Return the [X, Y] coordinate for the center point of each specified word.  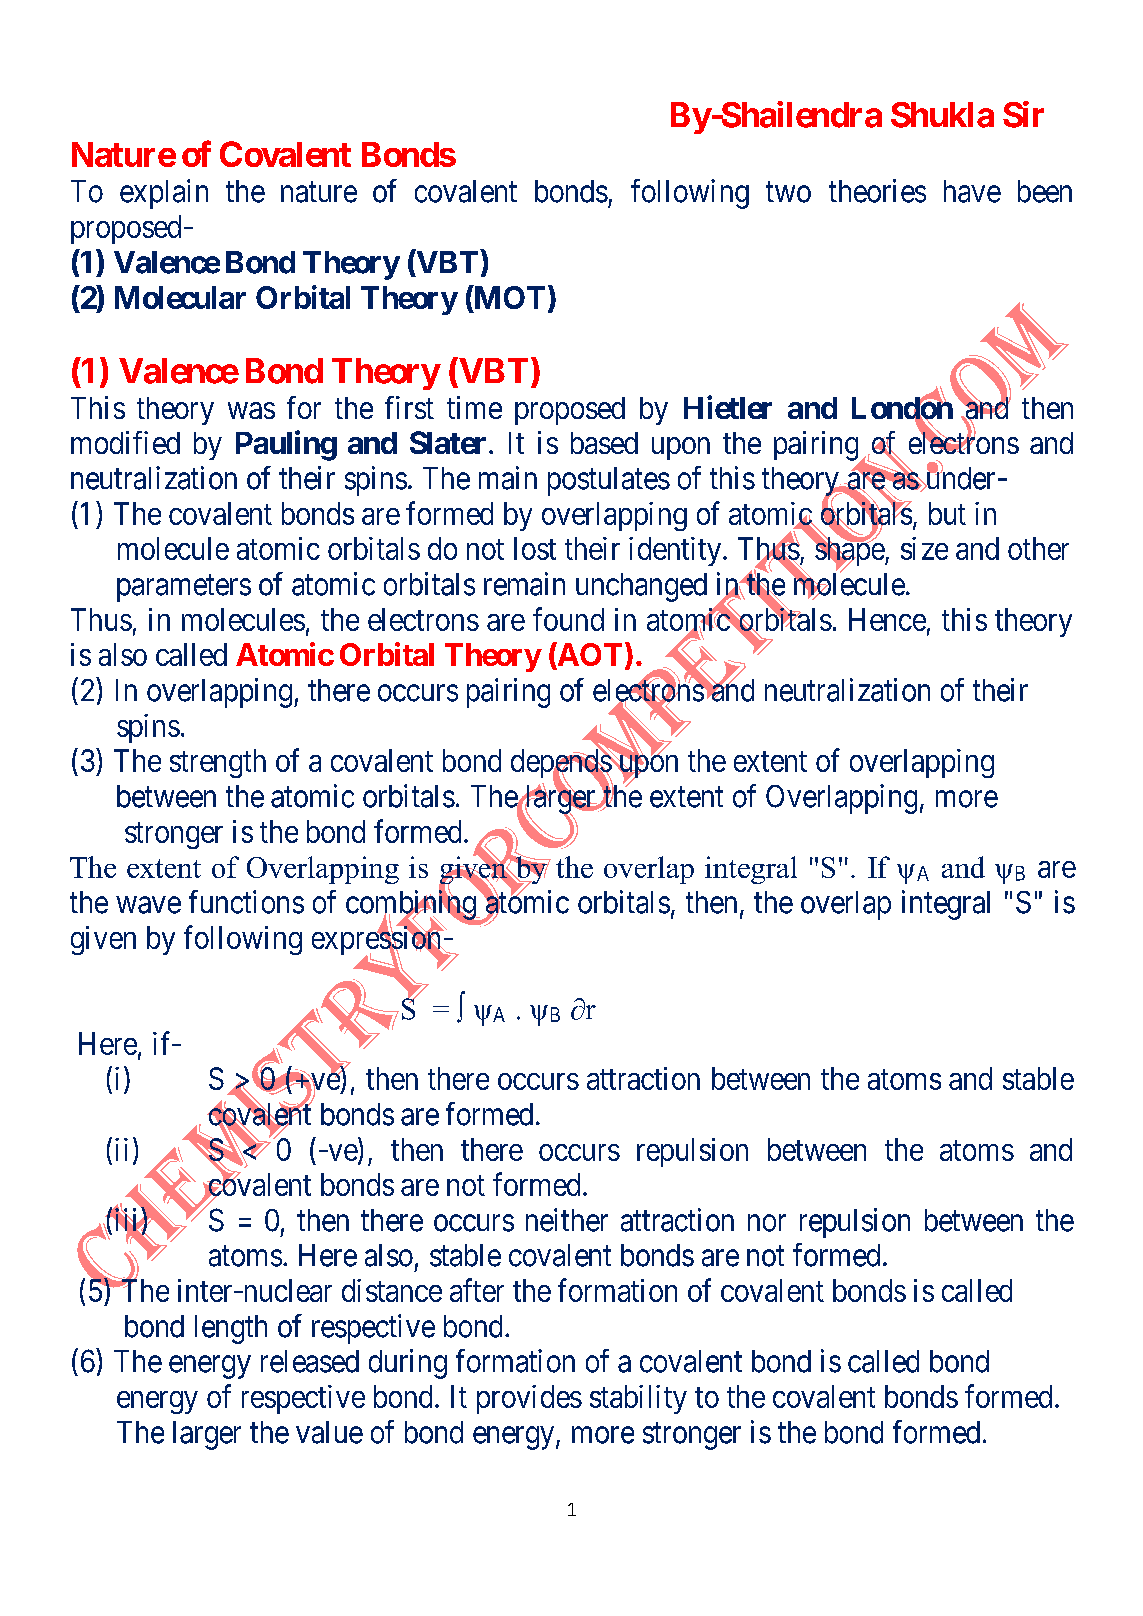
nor [767, 1223]
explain [164, 194]
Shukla [942, 115]
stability [638, 1399]
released [310, 1361]
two [788, 192]
